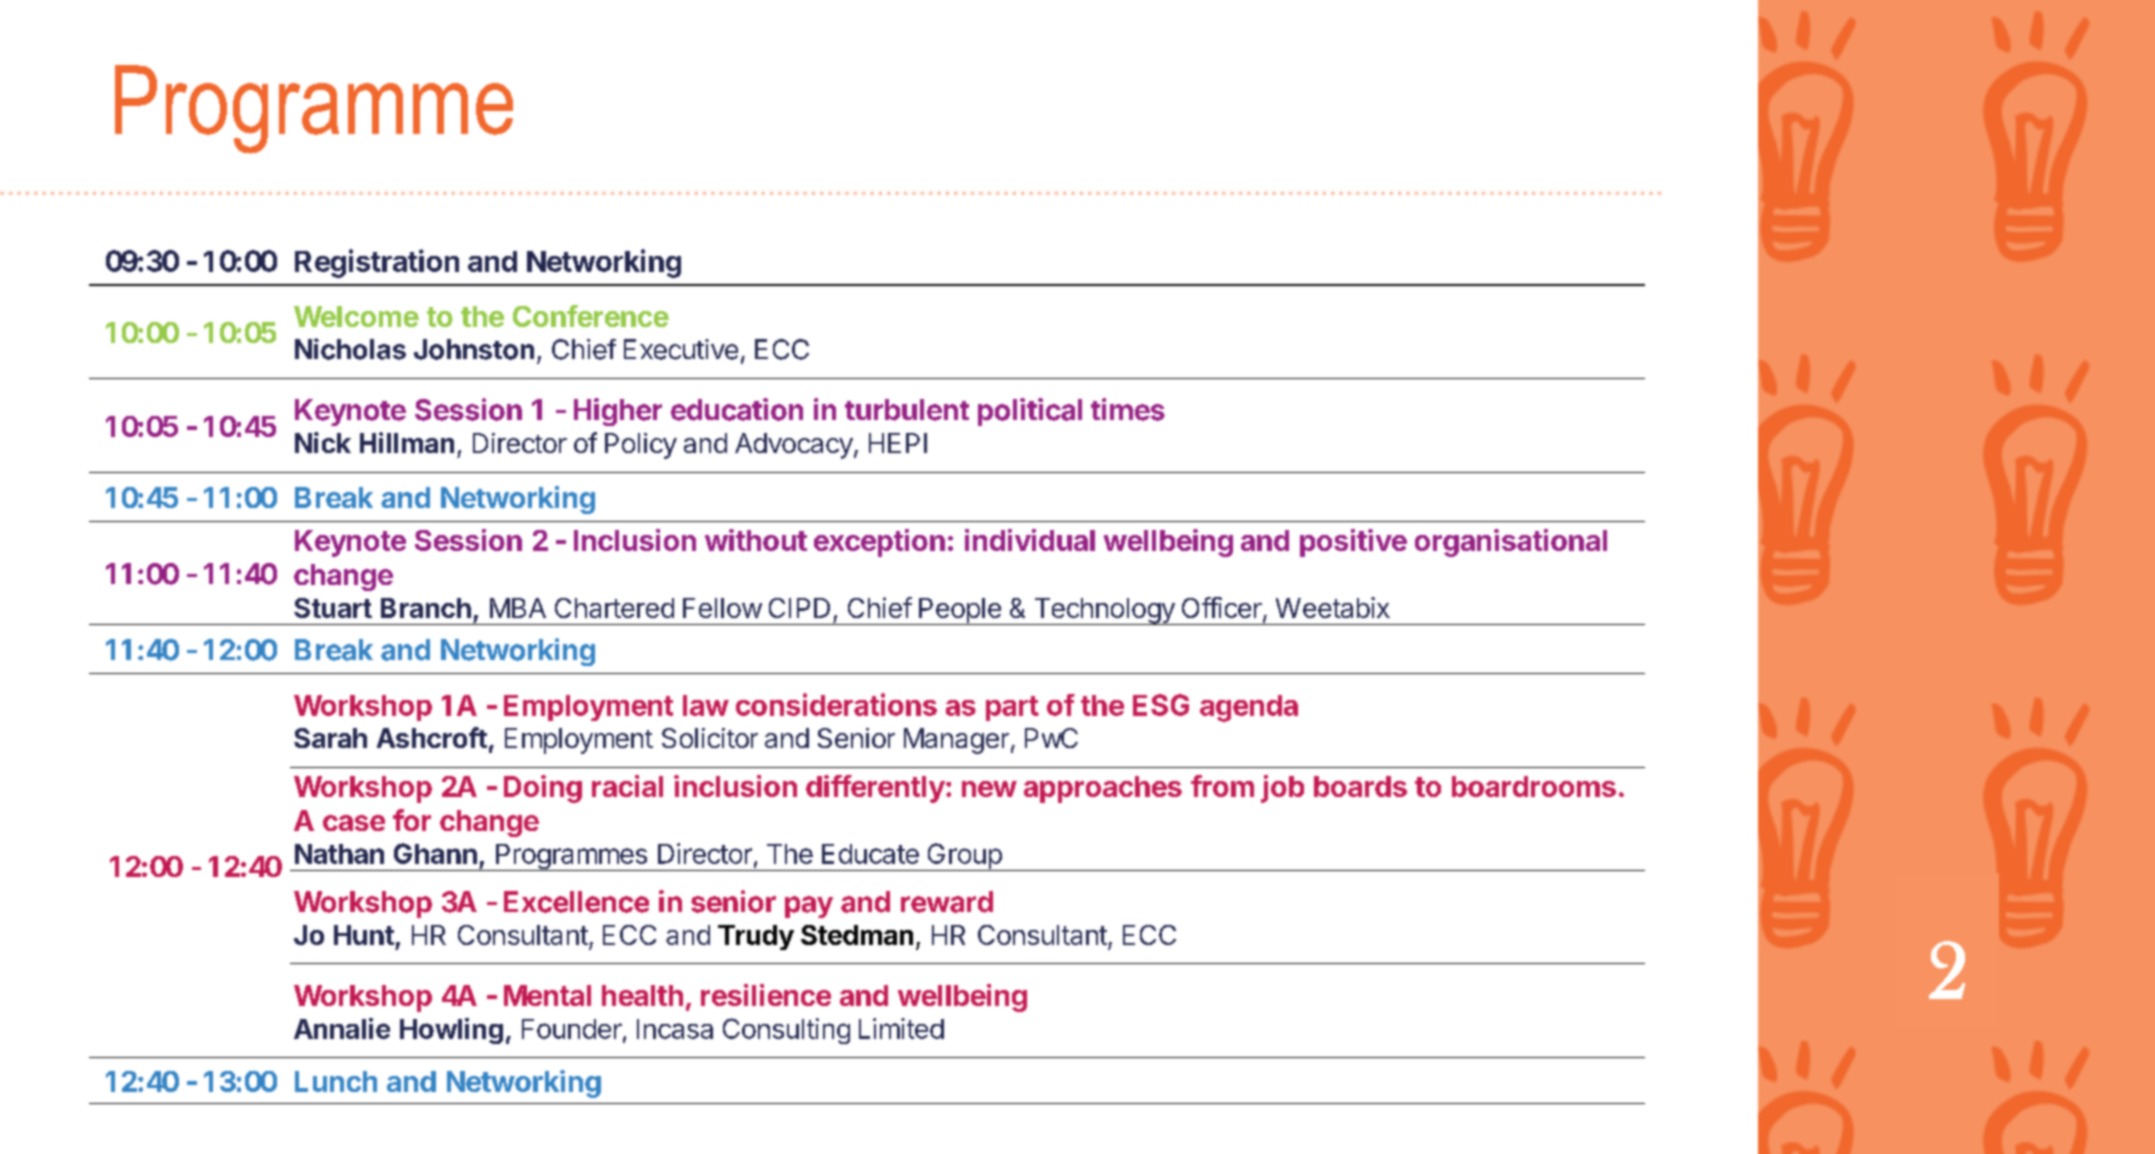 This screenshot has height=1154, width=2155. What do you see at coordinates (426, 608) in the screenshot?
I see `Branch` at bounding box center [426, 608].
